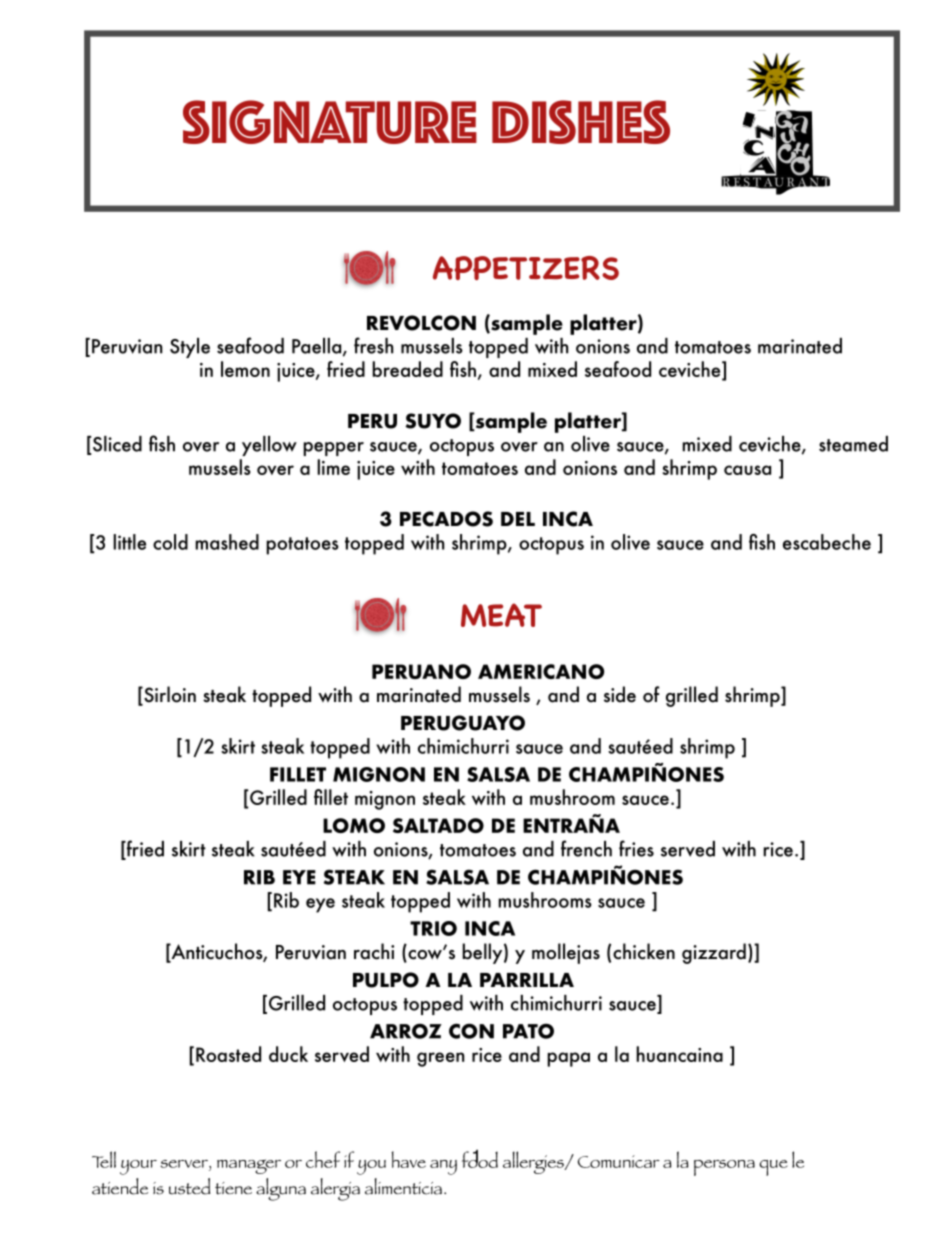 This image has height=1233, width=952. Describe the element at coordinates (581, 122) in the image. I see `DISHES` at that location.
